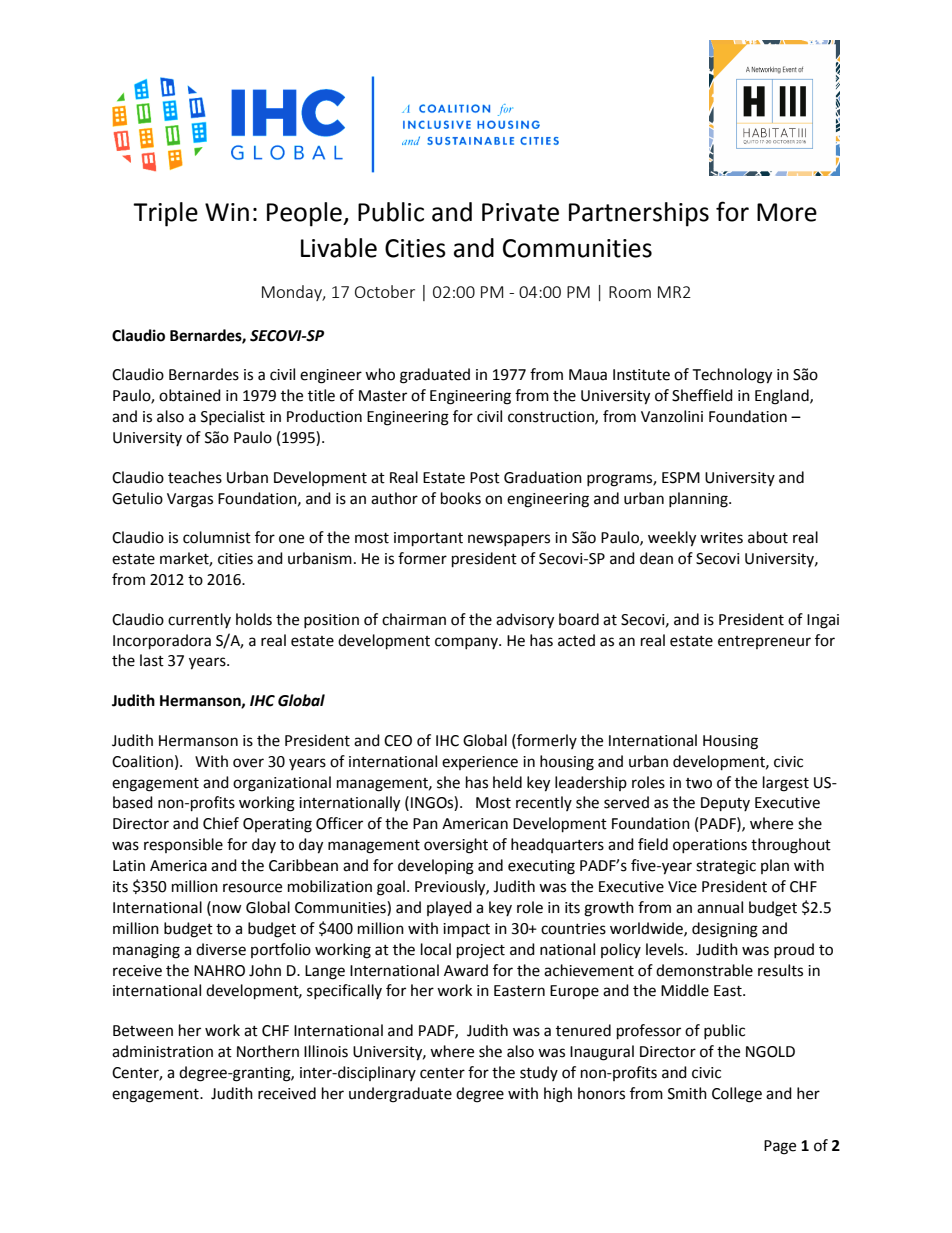  What do you see at coordinates (436, 867) in the screenshot?
I see `developing` at bounding box center [436, 867].
